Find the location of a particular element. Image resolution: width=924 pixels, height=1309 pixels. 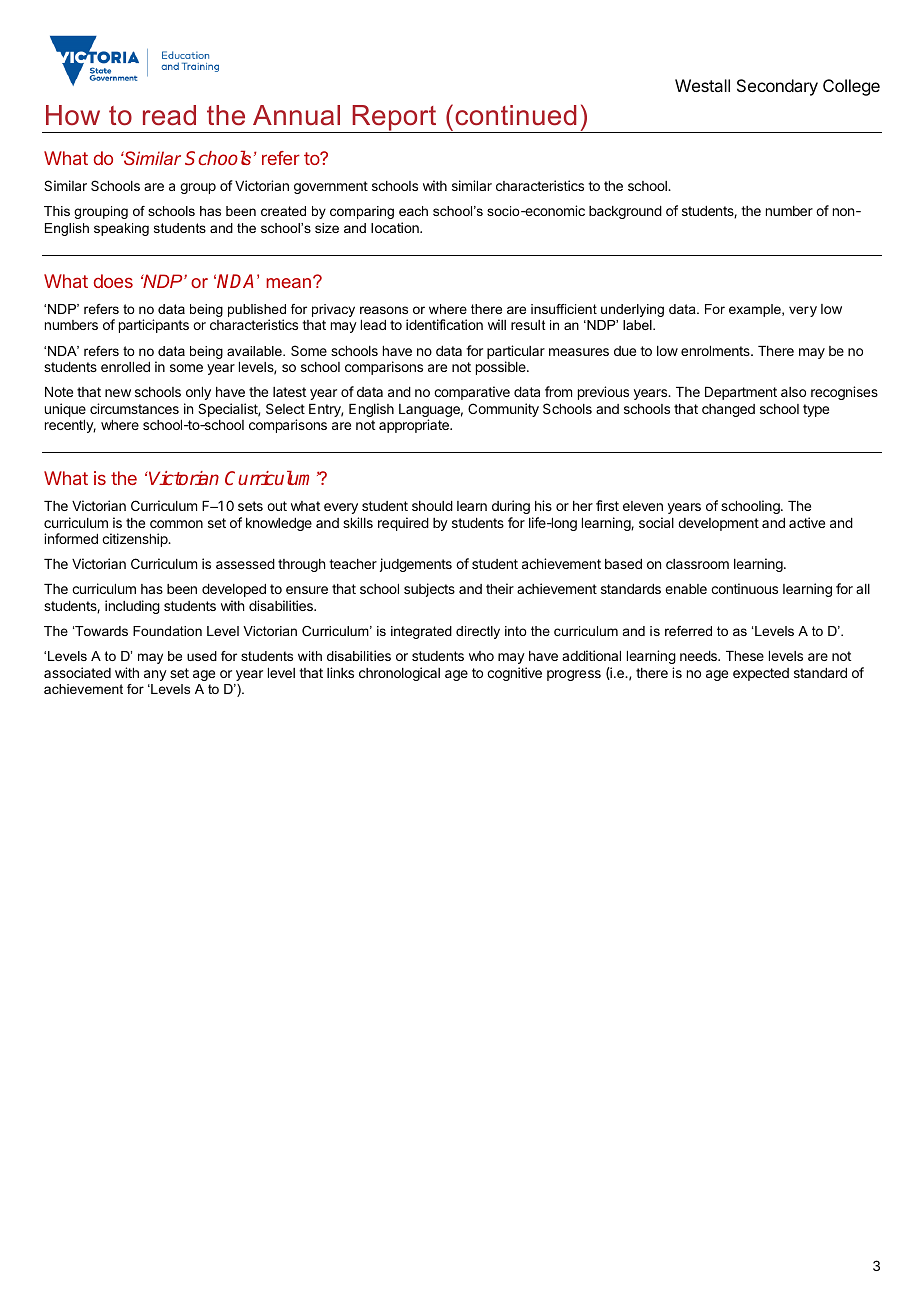

Department is located at coordinates (741, 393).
